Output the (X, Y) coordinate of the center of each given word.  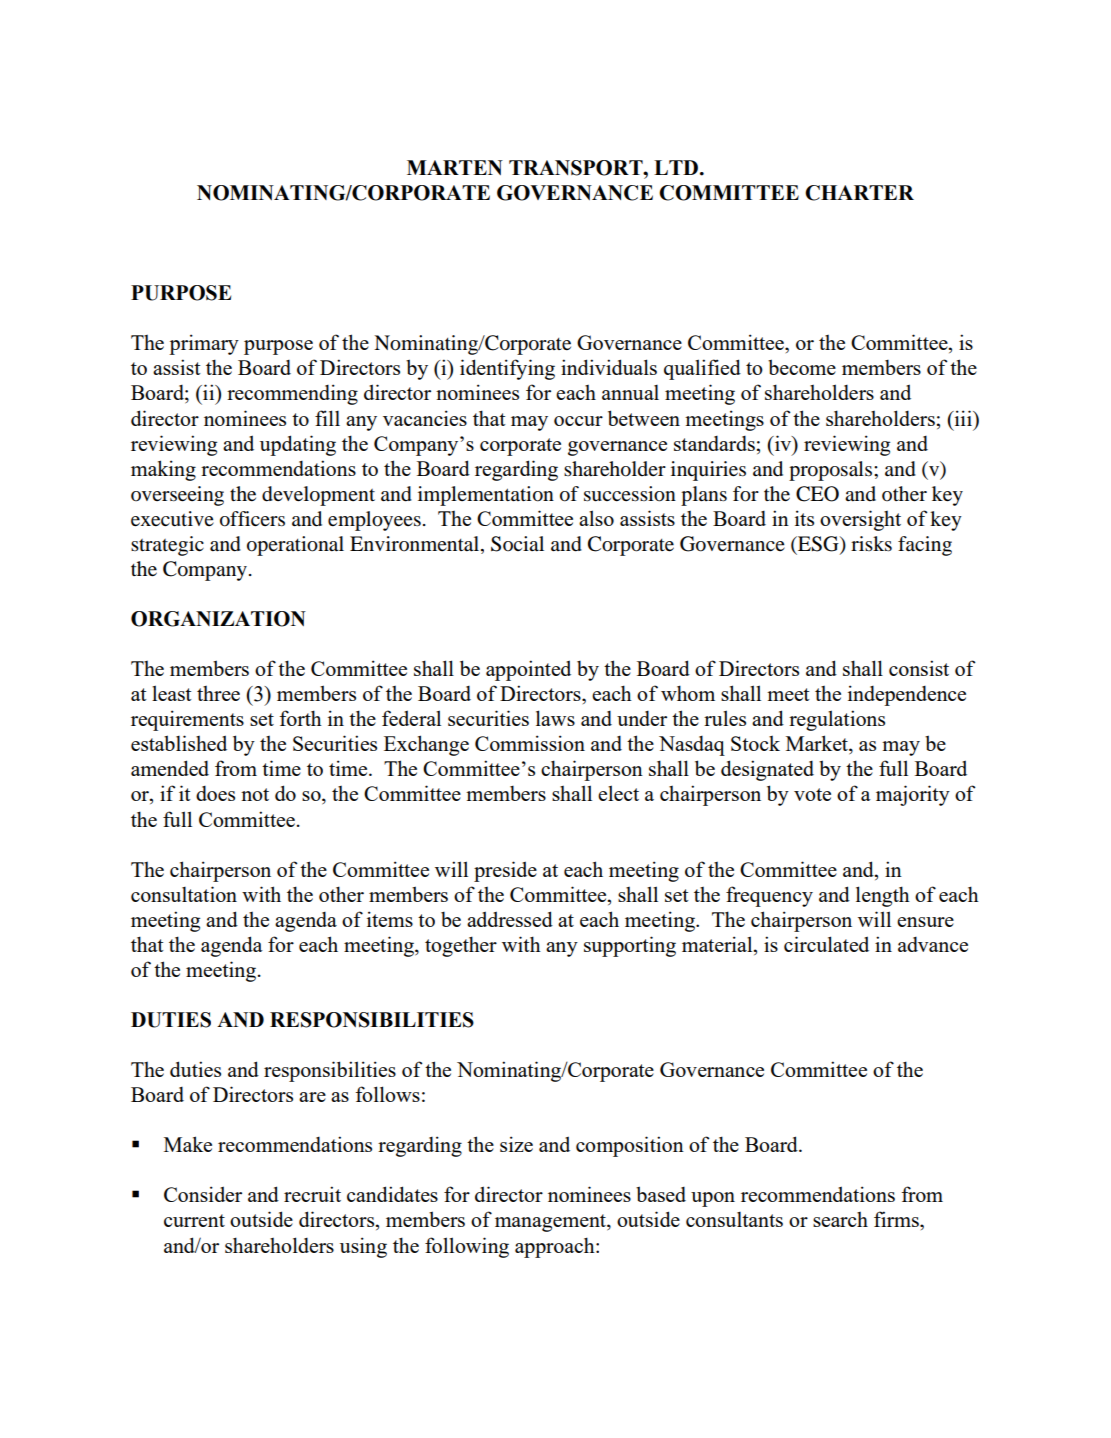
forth (300, 718)
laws (555, 718)
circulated (826, 944)
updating (298, 445)
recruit (312, 1194)
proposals (830, 471)
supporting (630, 946)
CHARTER (859, 193)
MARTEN (455, 167)
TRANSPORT (577, 168)
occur (578, 421)
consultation (184, 894)
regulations (837, 720)
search (840, 1219)
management (551, 1223)
